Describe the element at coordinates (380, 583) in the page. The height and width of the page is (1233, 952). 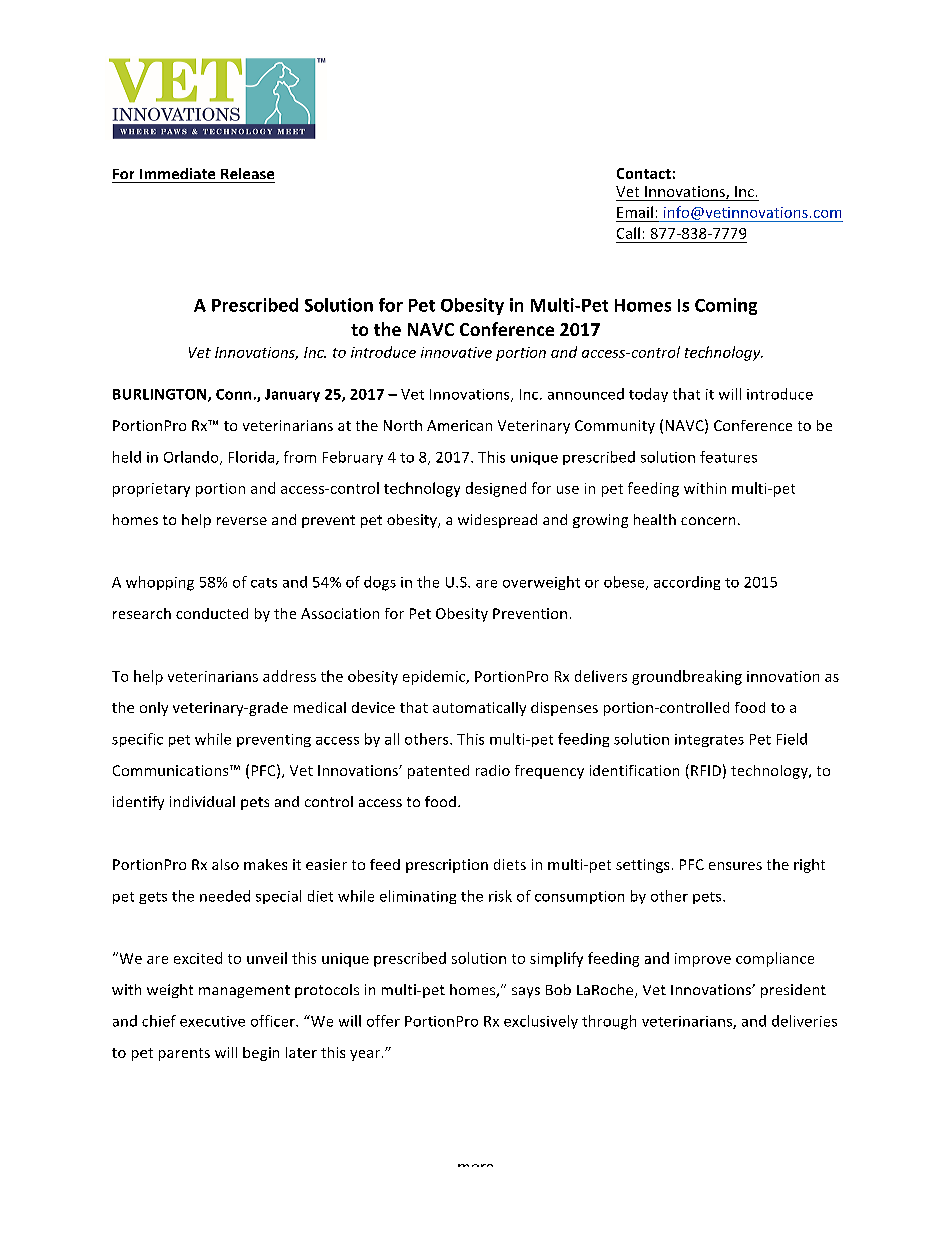
I see `dogs` at that location.
